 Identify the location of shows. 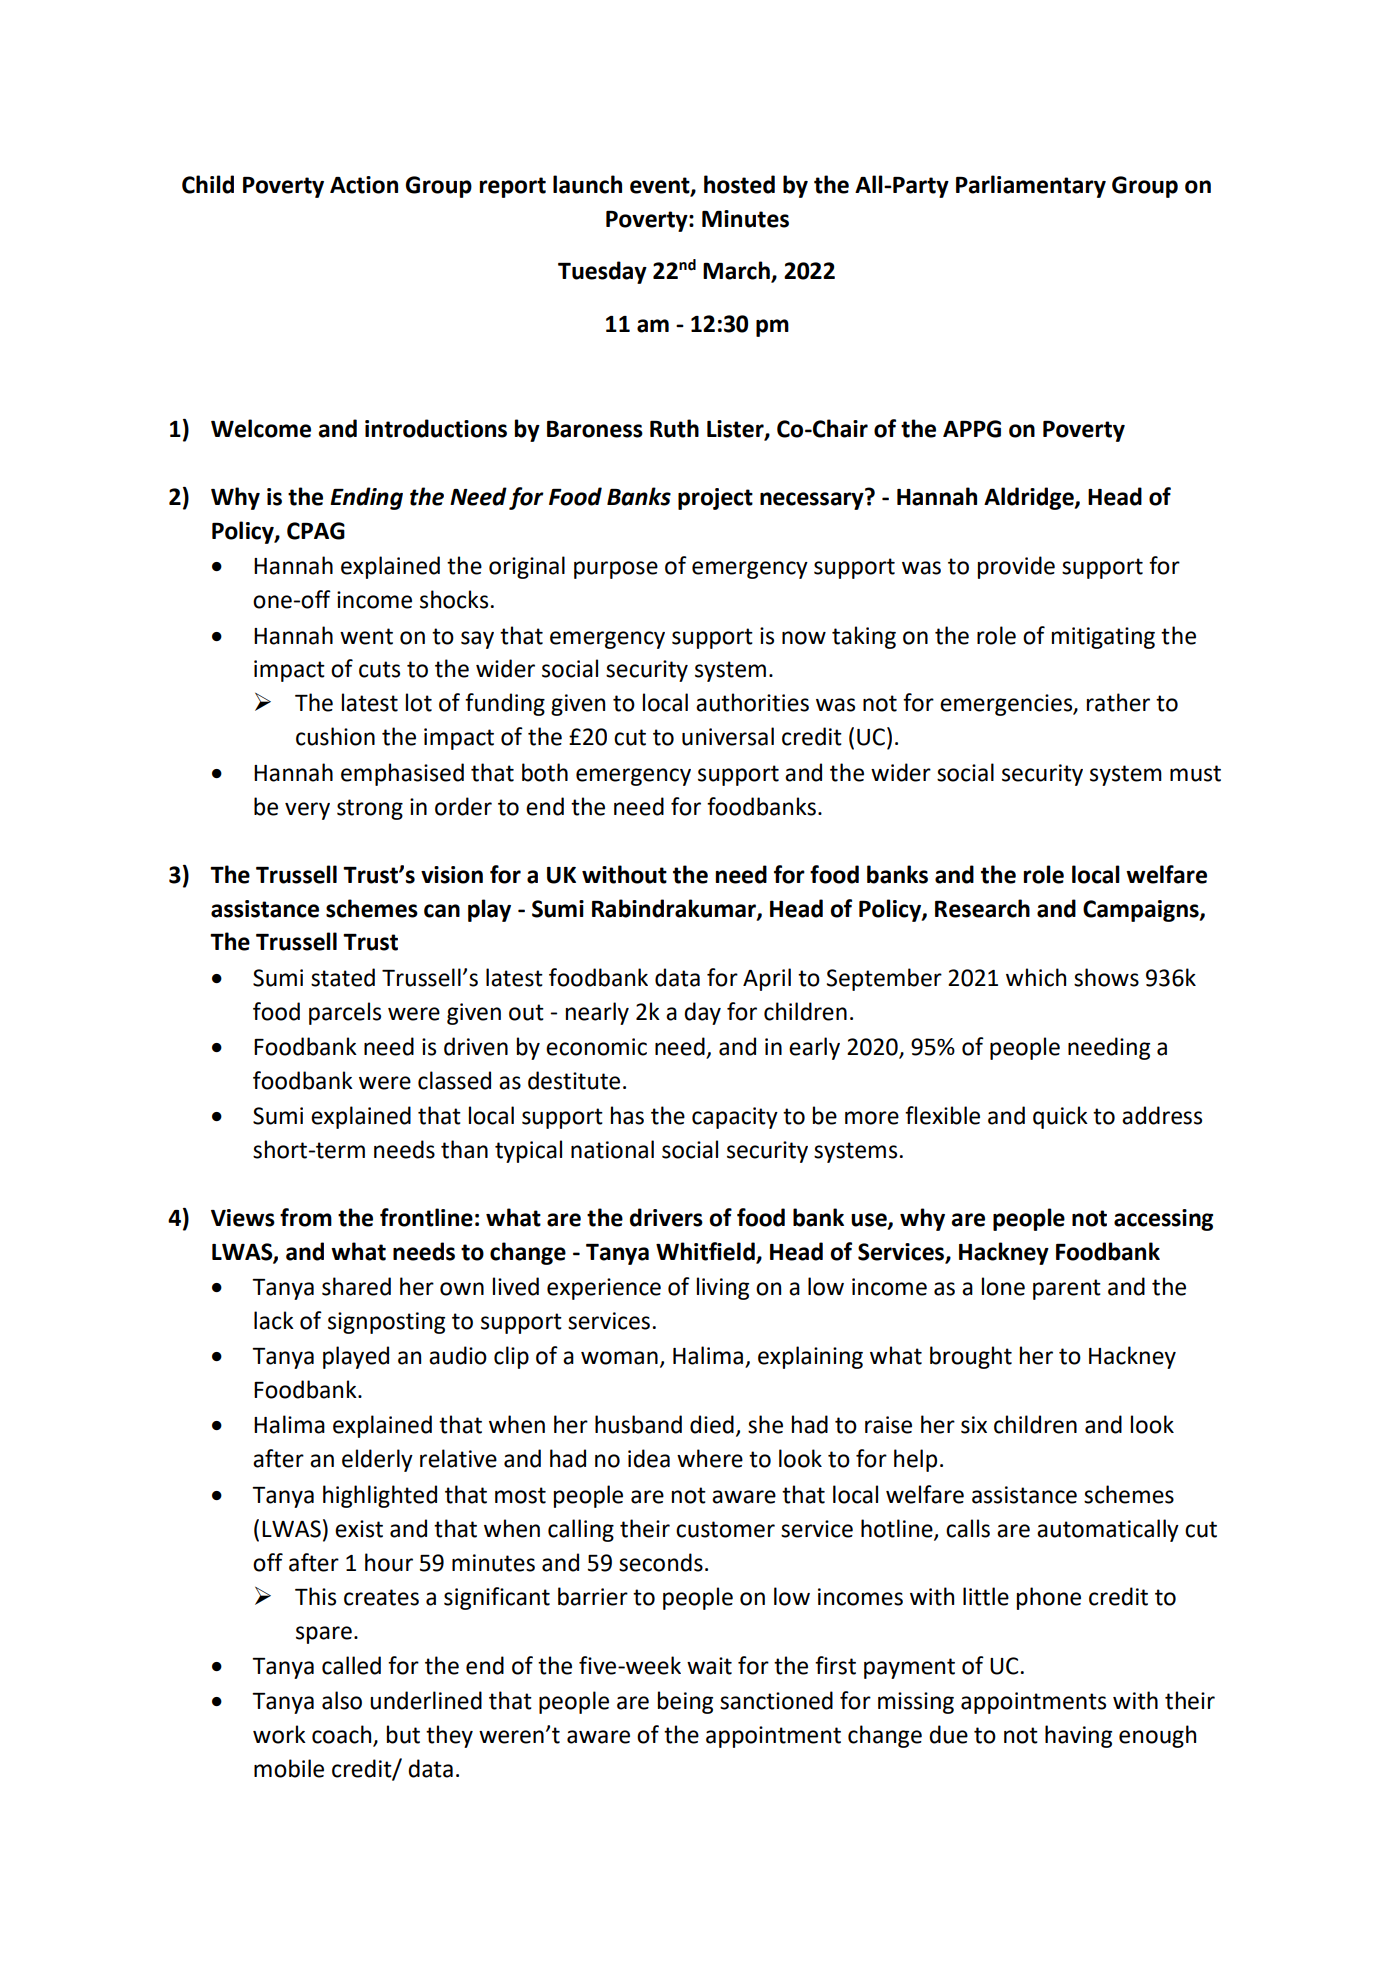
(1106, 977).
